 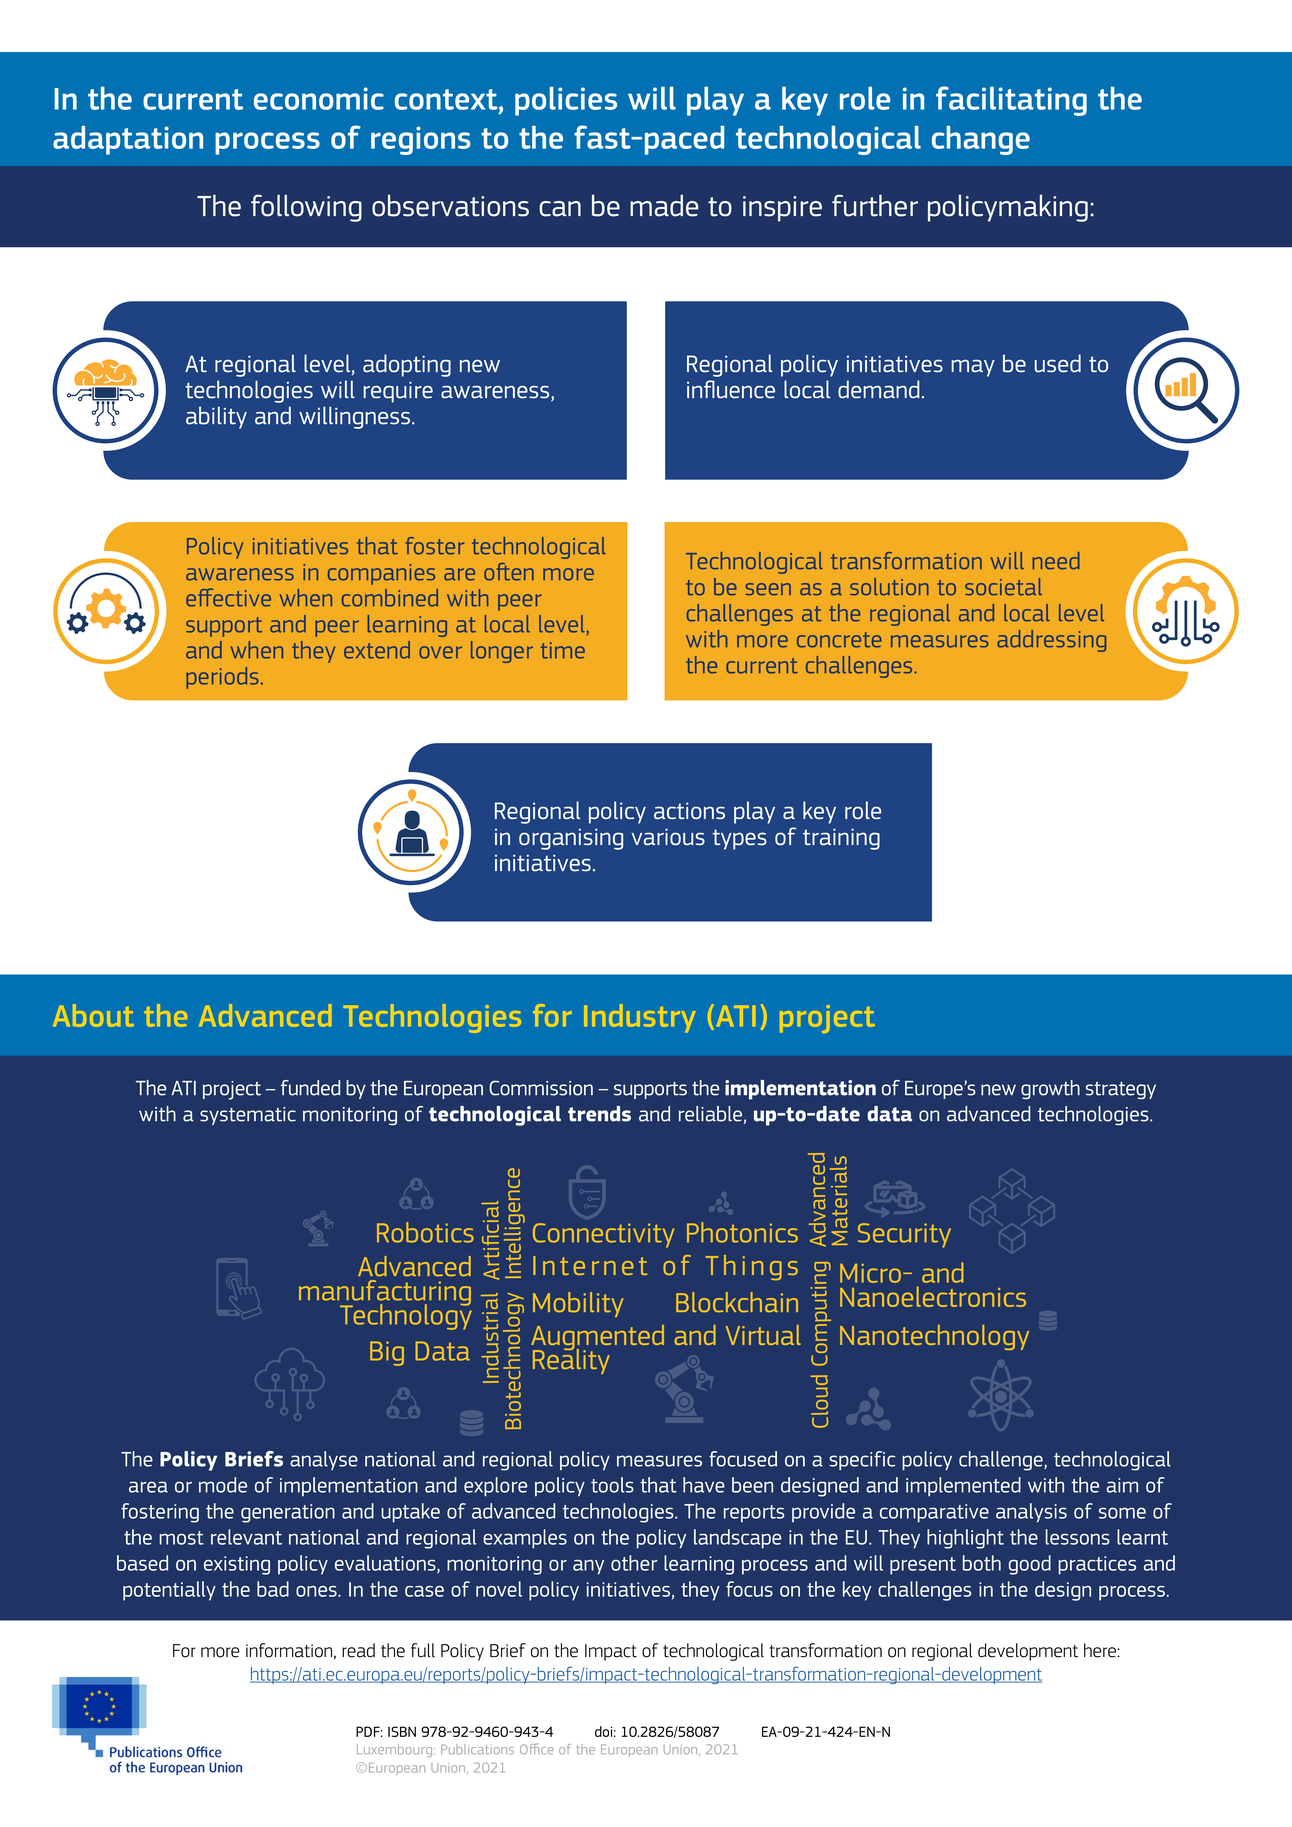 I want to click on potentially, so click(x=169, y=1591).
